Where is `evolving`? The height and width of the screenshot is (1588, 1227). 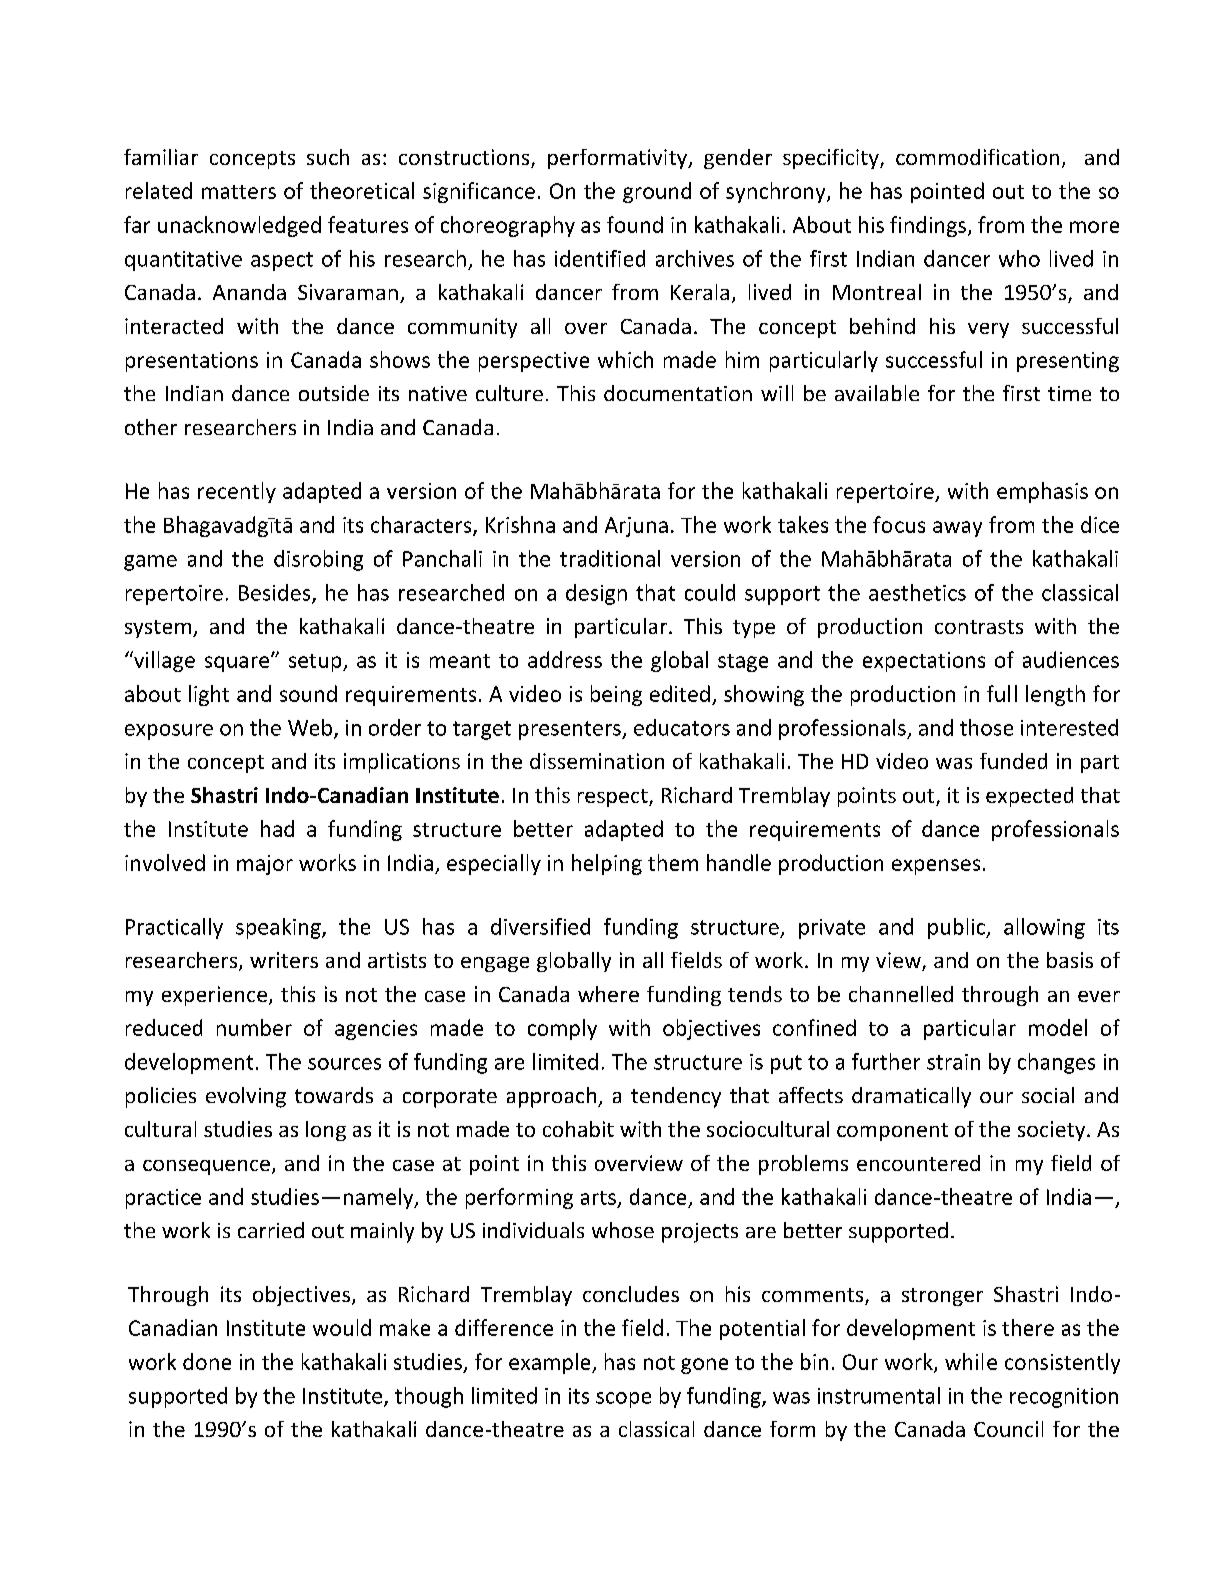
evolving is located at coordinates (246, 1097).
